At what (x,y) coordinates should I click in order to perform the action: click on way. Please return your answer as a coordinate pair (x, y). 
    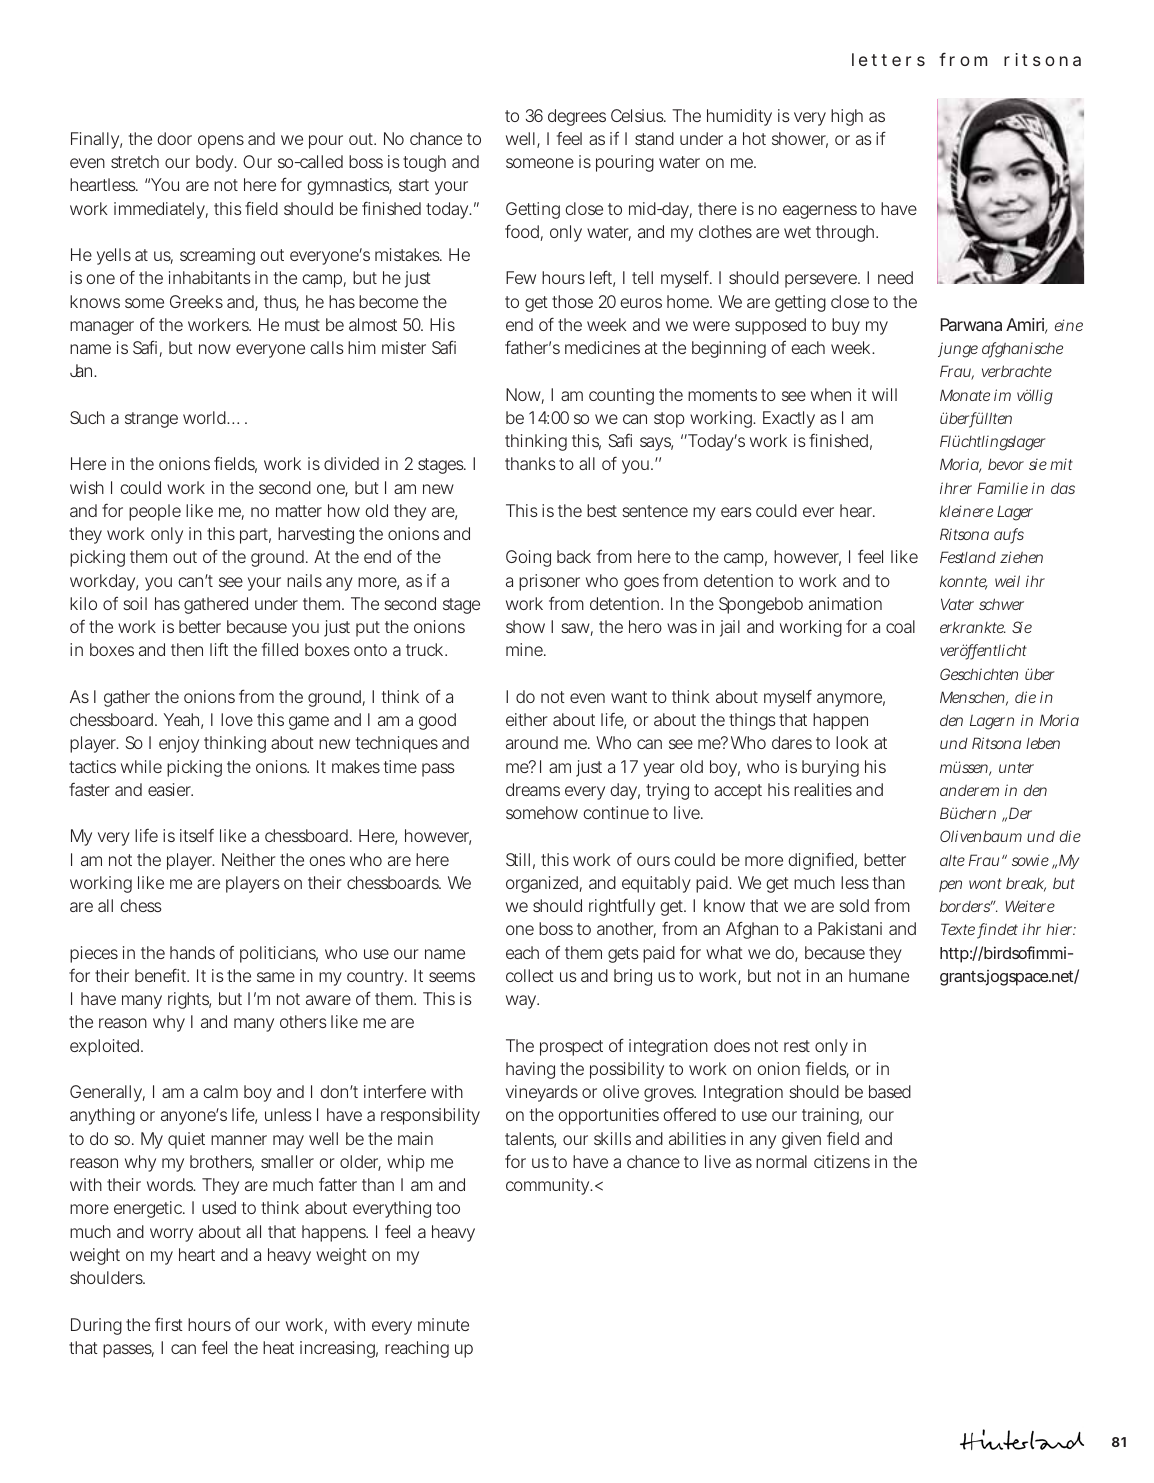
    Looking at the image, I should click on (522, 1002).
